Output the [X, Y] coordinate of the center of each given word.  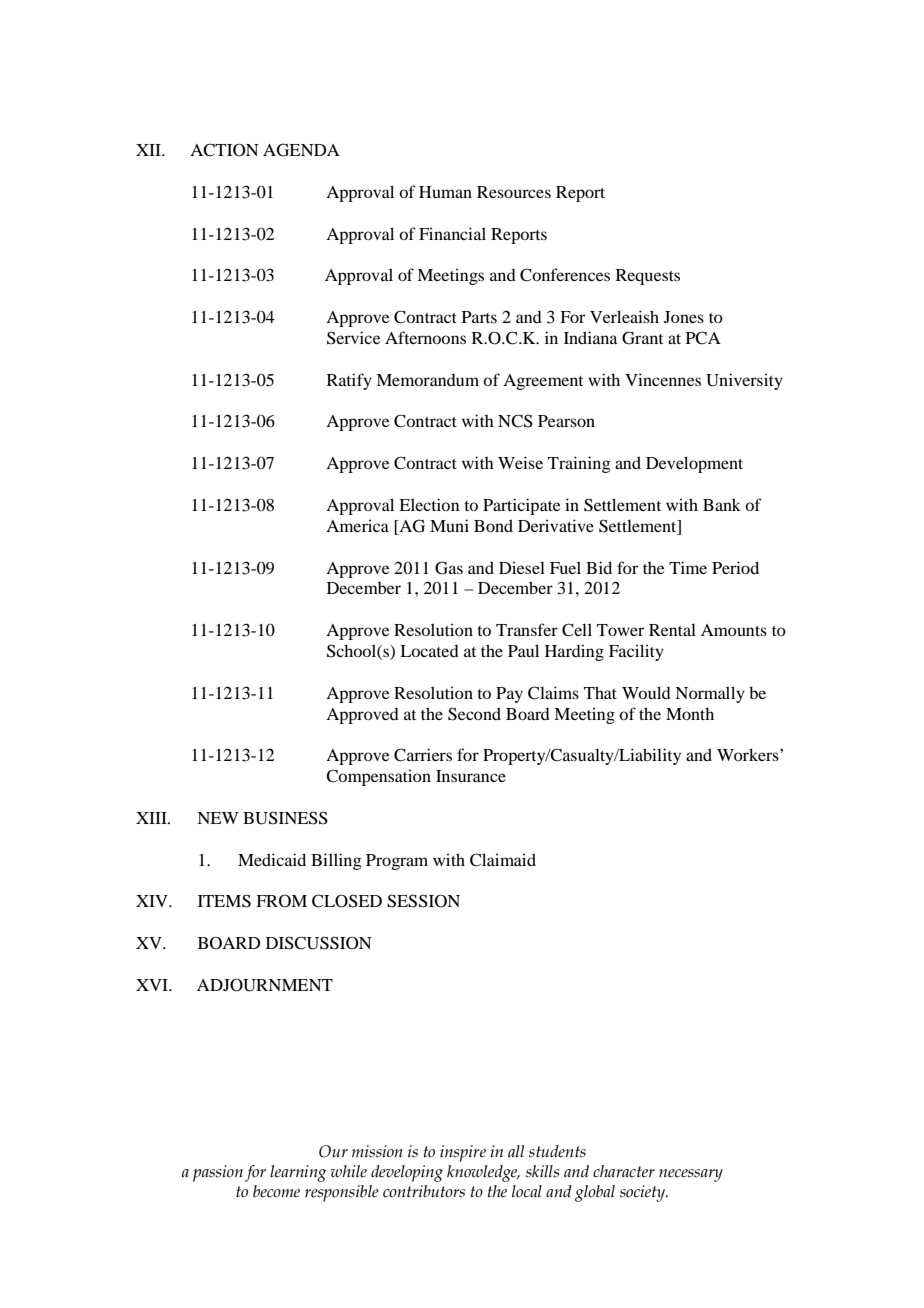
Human [445, 192]
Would [646, 692]
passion [218, 1173]
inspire [463, 1153]
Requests [648, 277]
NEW [218, 818]
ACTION [224, 150]
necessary [691, 1175]
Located [429, 651]
